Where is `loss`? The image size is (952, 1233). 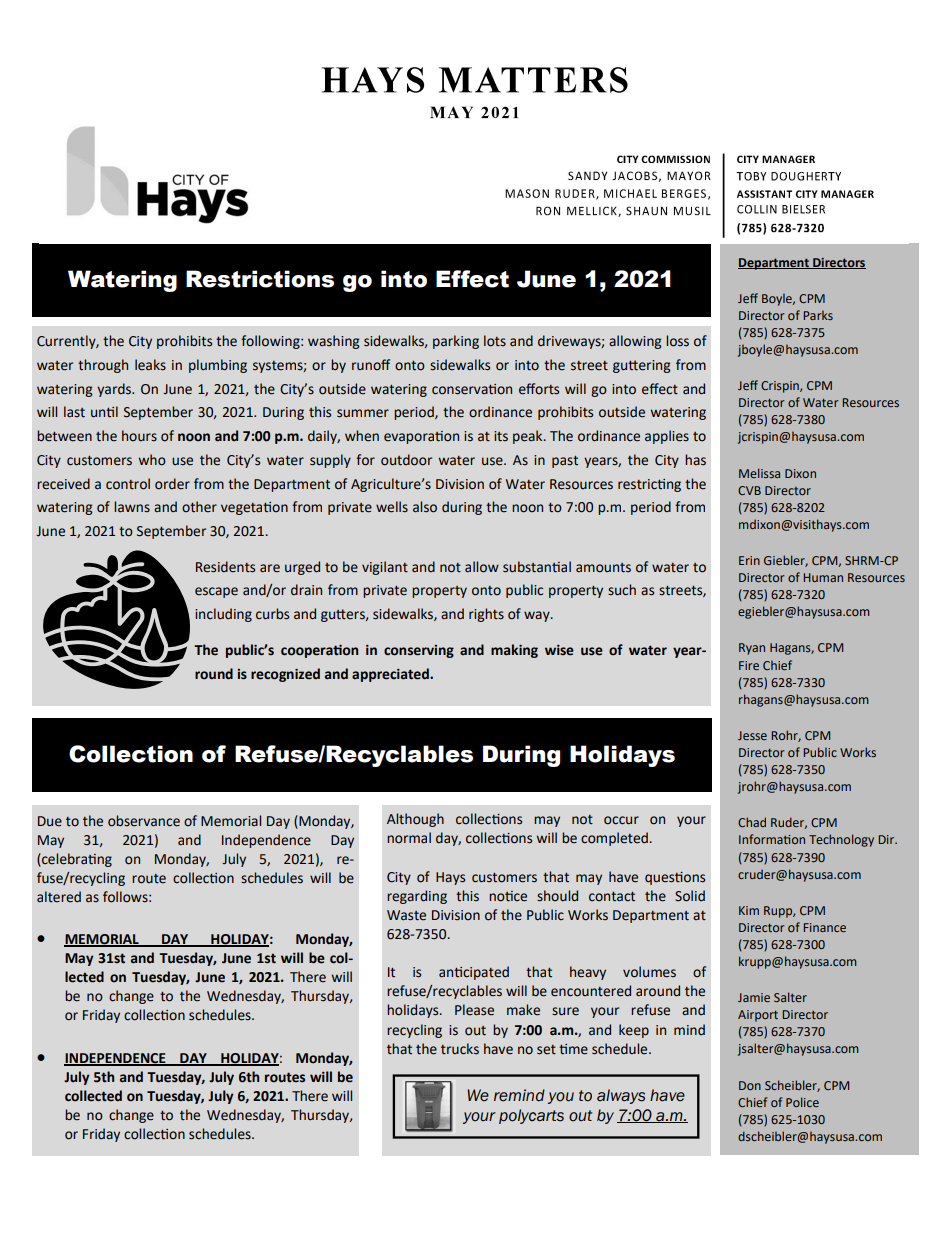 loss is located at coordinates (677, 341).
